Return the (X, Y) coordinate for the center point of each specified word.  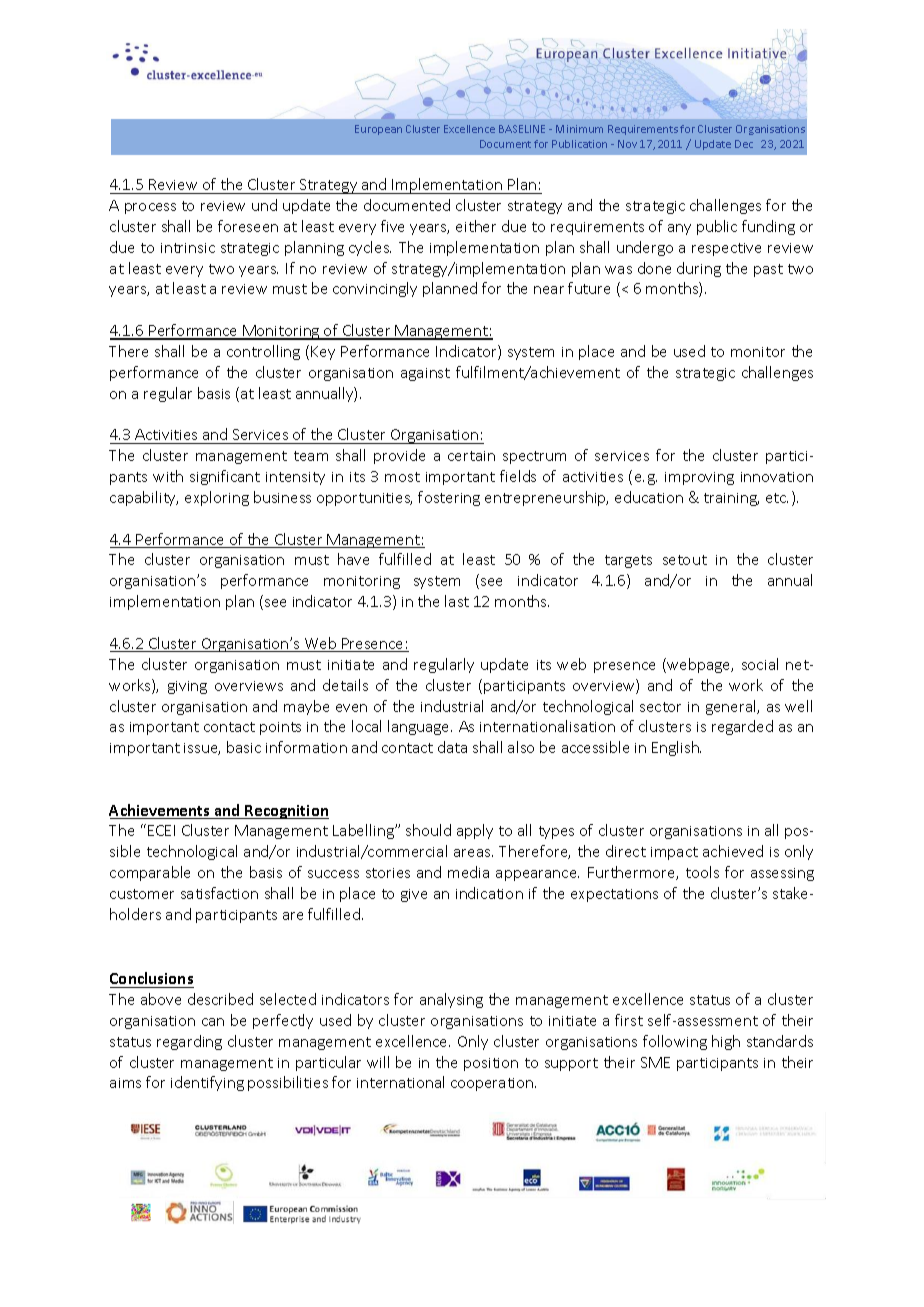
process (150, 208)
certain (471, 456)
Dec (744, 144)
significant (225, 477)
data (452, 747)
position (491, 1064)
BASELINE (522, 129)
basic (244, 747)
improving (699, 478)
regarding (189, 1042)
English (676, 748)
